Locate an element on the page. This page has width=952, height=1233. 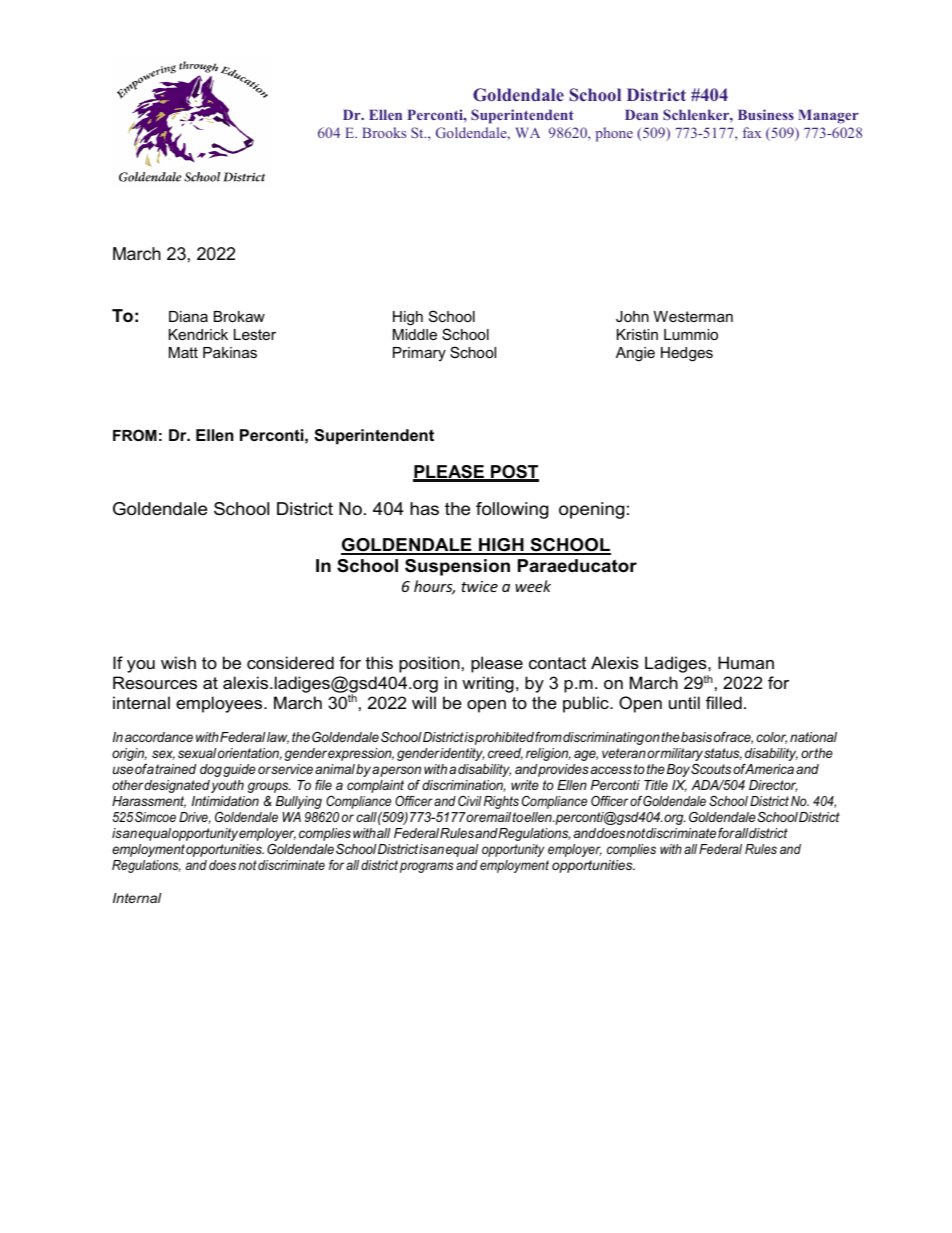
Intimidation is located at coordinates (225, 801).
